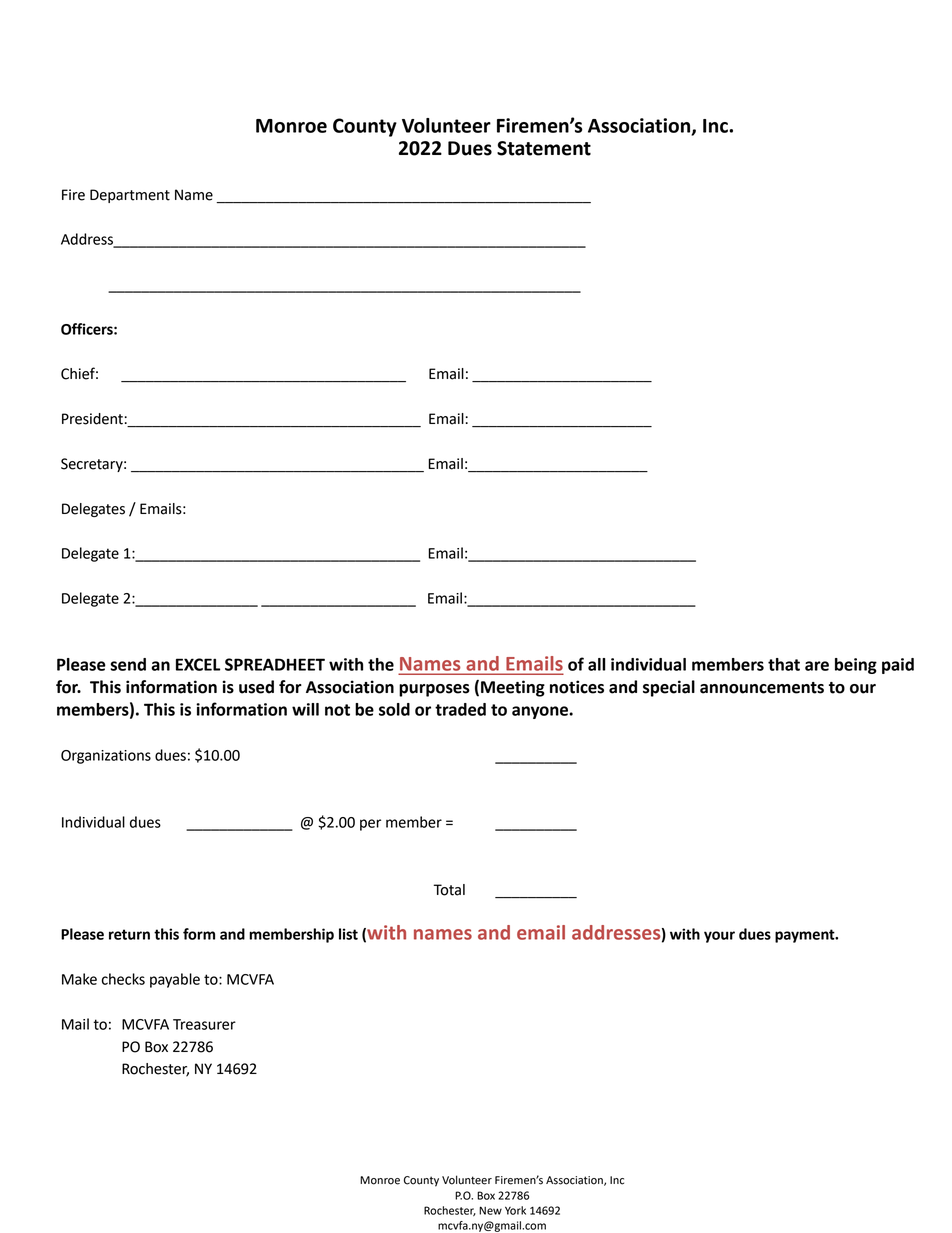 The height and width of the screenshot is (1233, 952). What do you see at coordinates (719, 937) in the screenshot?
I see `your` at bounding box center [719, 937].
